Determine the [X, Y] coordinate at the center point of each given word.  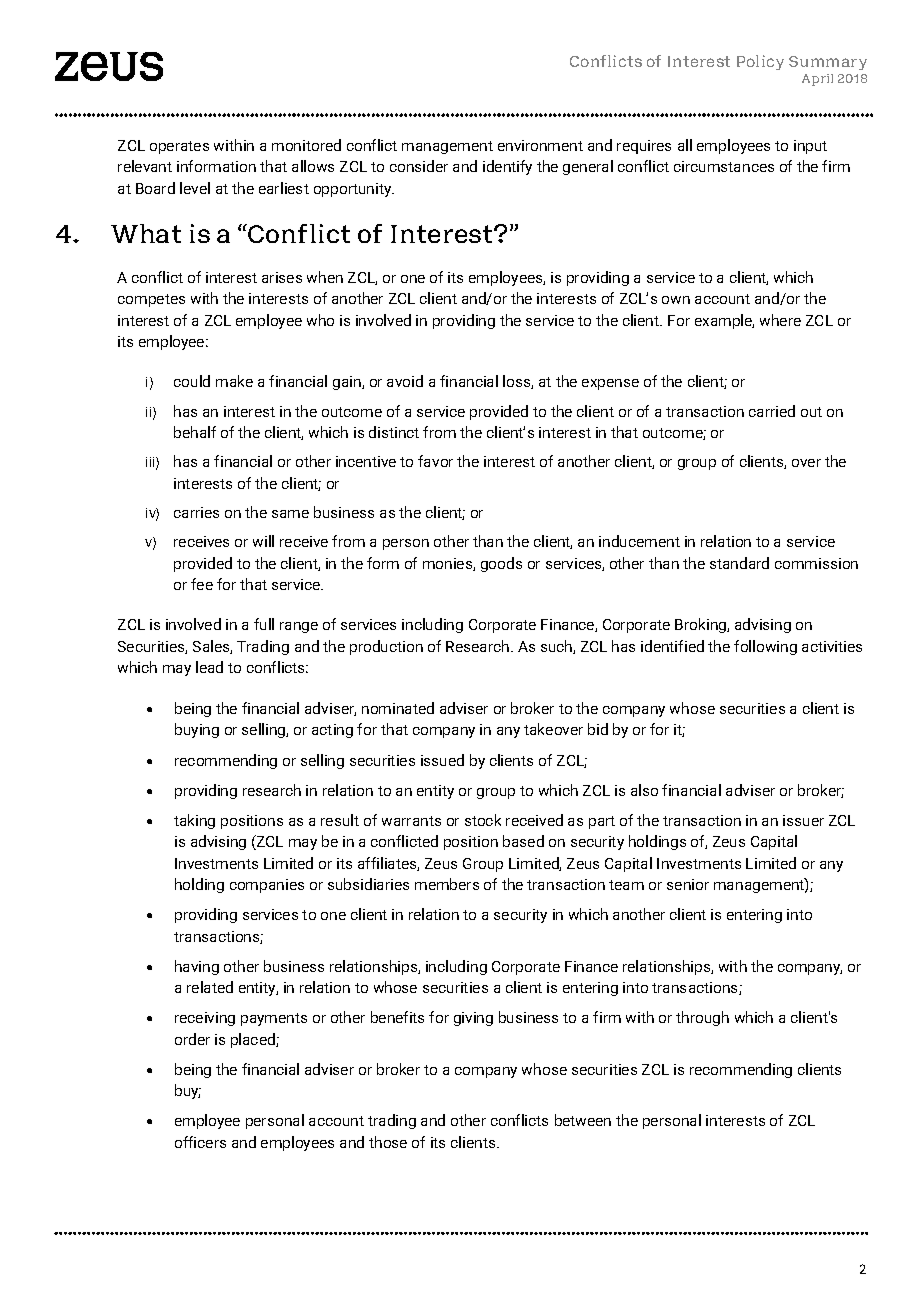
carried [772, 411]
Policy [760, 62]
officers [200, 1142]
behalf [195, 432]
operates [179, 147]
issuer [803, 820]
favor [435, 461]
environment [540, 145]
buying [197, 730]
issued [442, 760]
